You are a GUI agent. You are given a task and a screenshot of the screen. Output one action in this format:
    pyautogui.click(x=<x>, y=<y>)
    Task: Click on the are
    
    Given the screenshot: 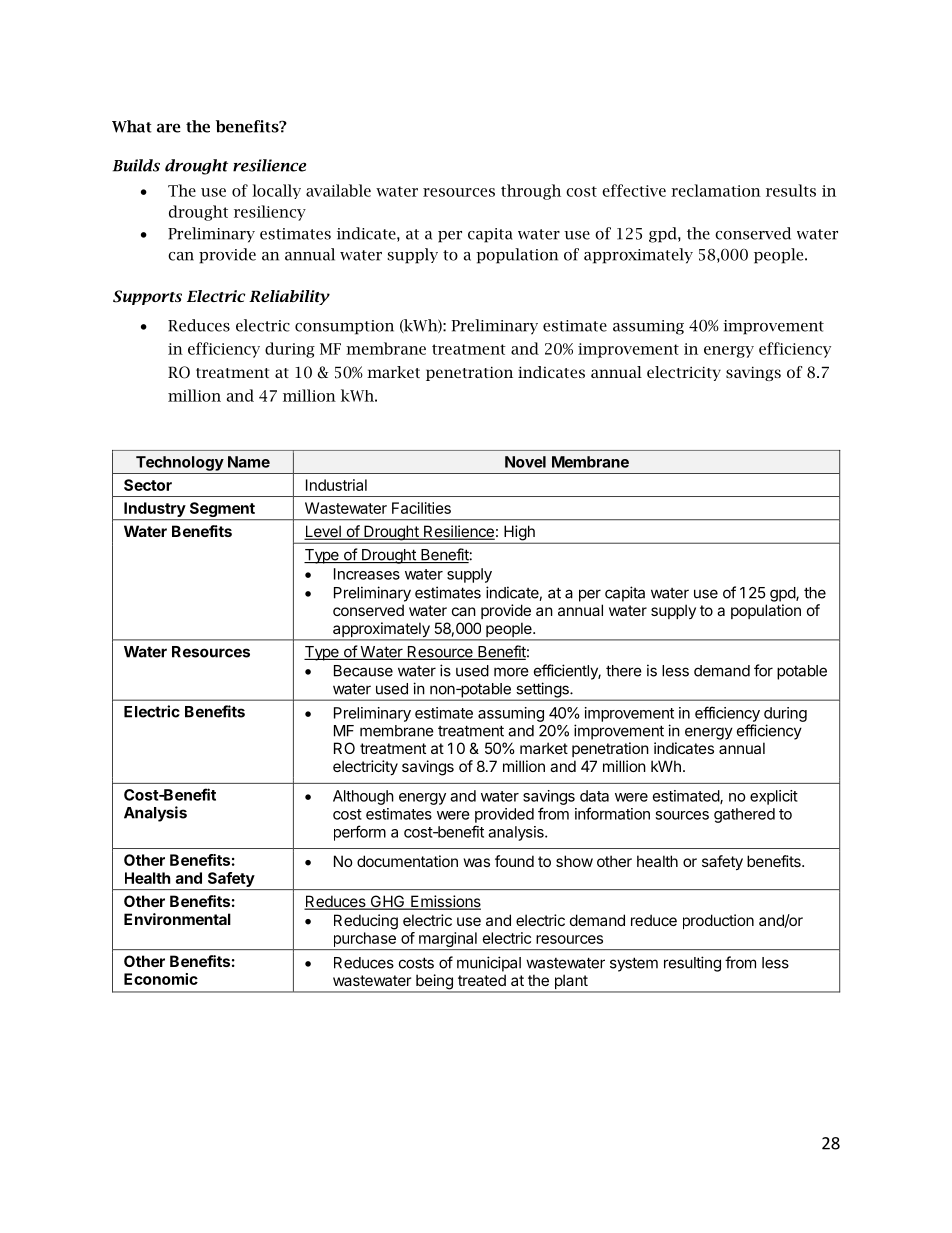 What is the action you would take?
    pyautogui.click(x=169, y=128)
